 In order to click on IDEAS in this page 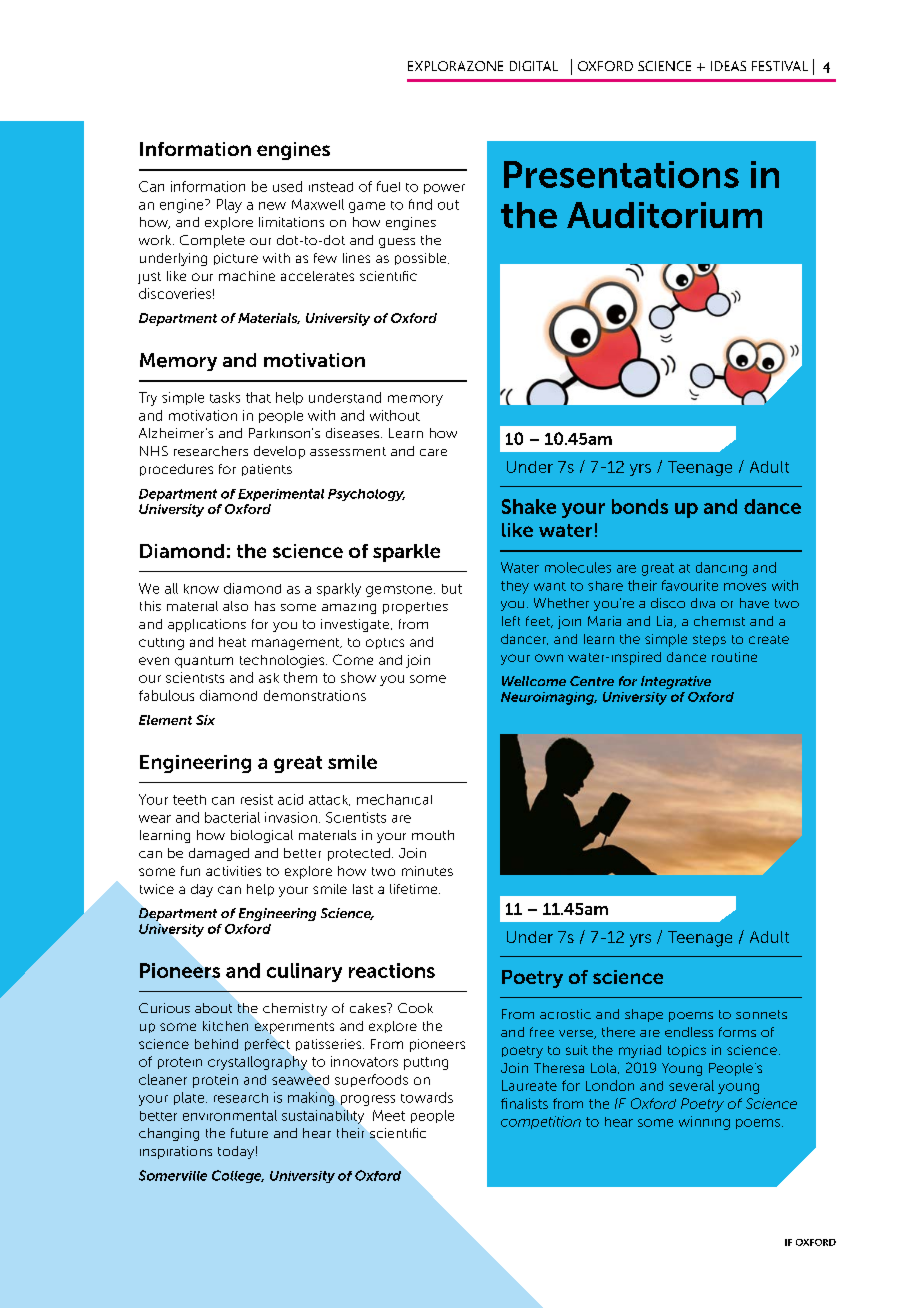, I will do `click(728, 66)`.
